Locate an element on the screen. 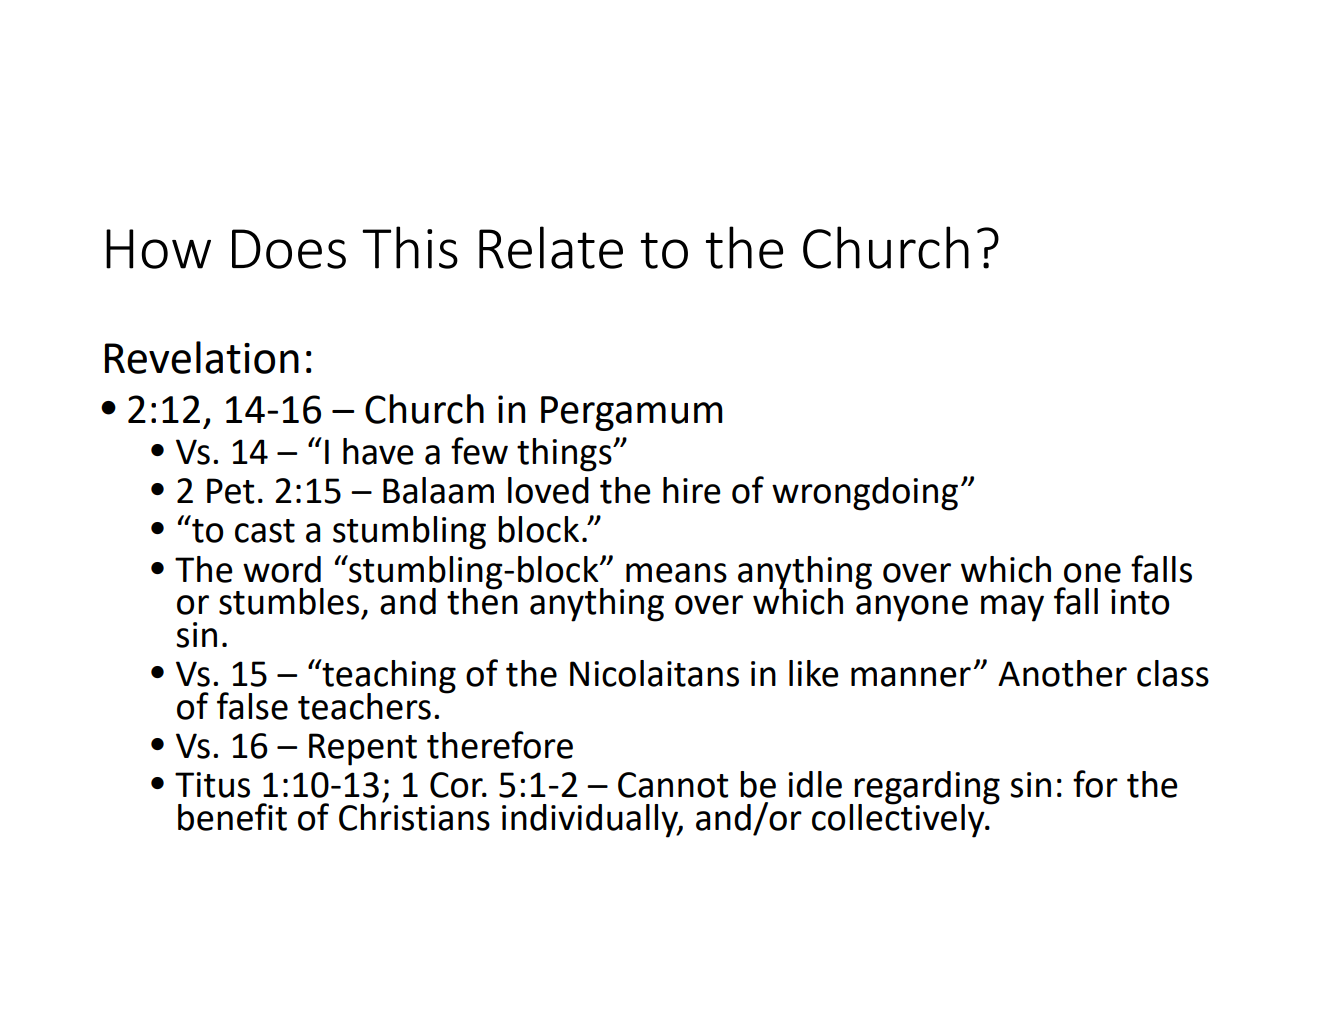  Does is located at coordinates (289, 249).
